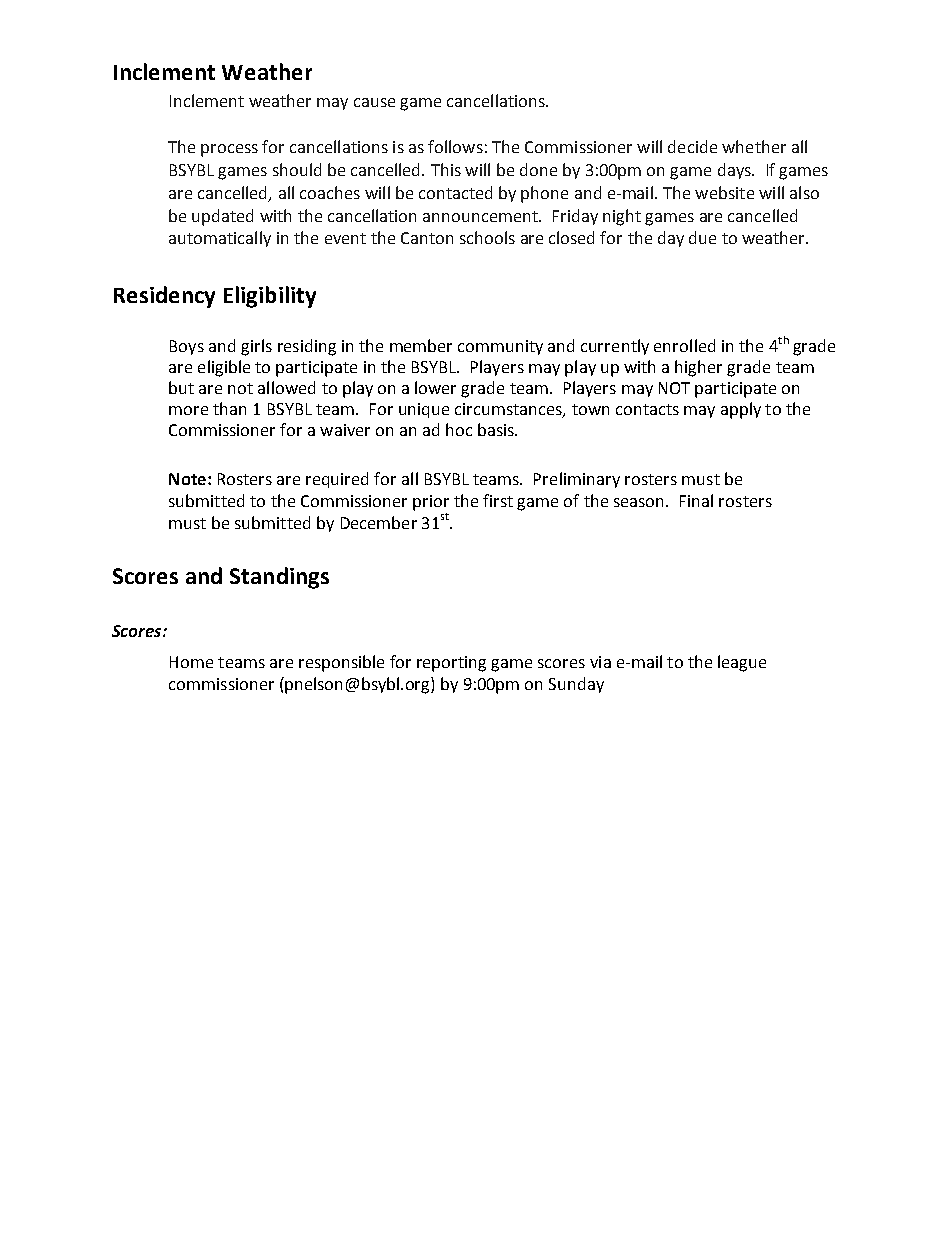  Describe the element at coordinates (229, 408) in the screenshot. I see `than` at that location.
